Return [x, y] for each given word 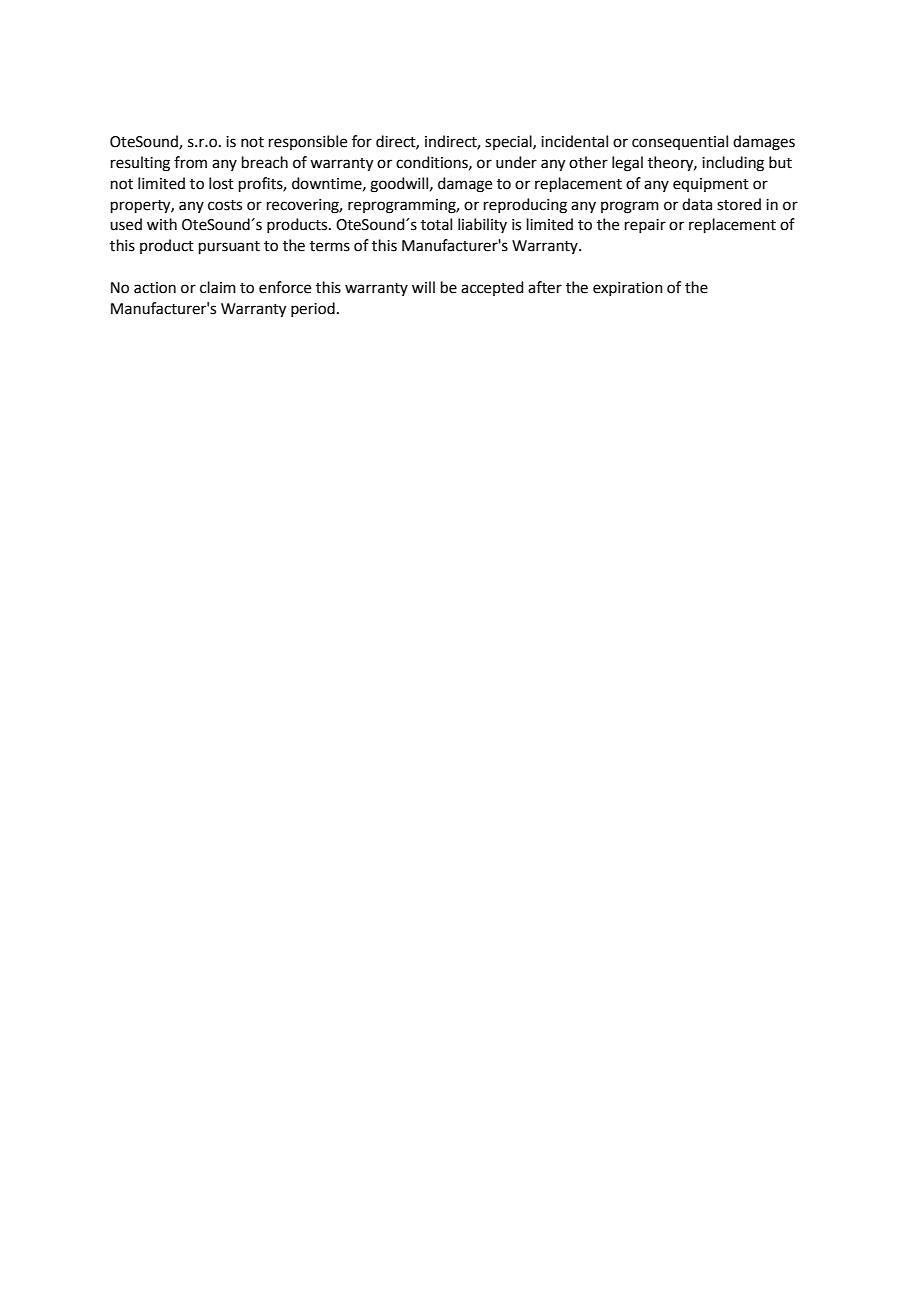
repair [645, 226]
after [545, 287]
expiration [628, 289]
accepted [492, 288]
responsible [308, 142]
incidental [574, 141]
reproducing [525, 206]
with [162, 224]
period [313, 309]
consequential [680, 142]
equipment [711, 185]
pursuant [229, 247]
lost [221, 183]
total [436, 224]
